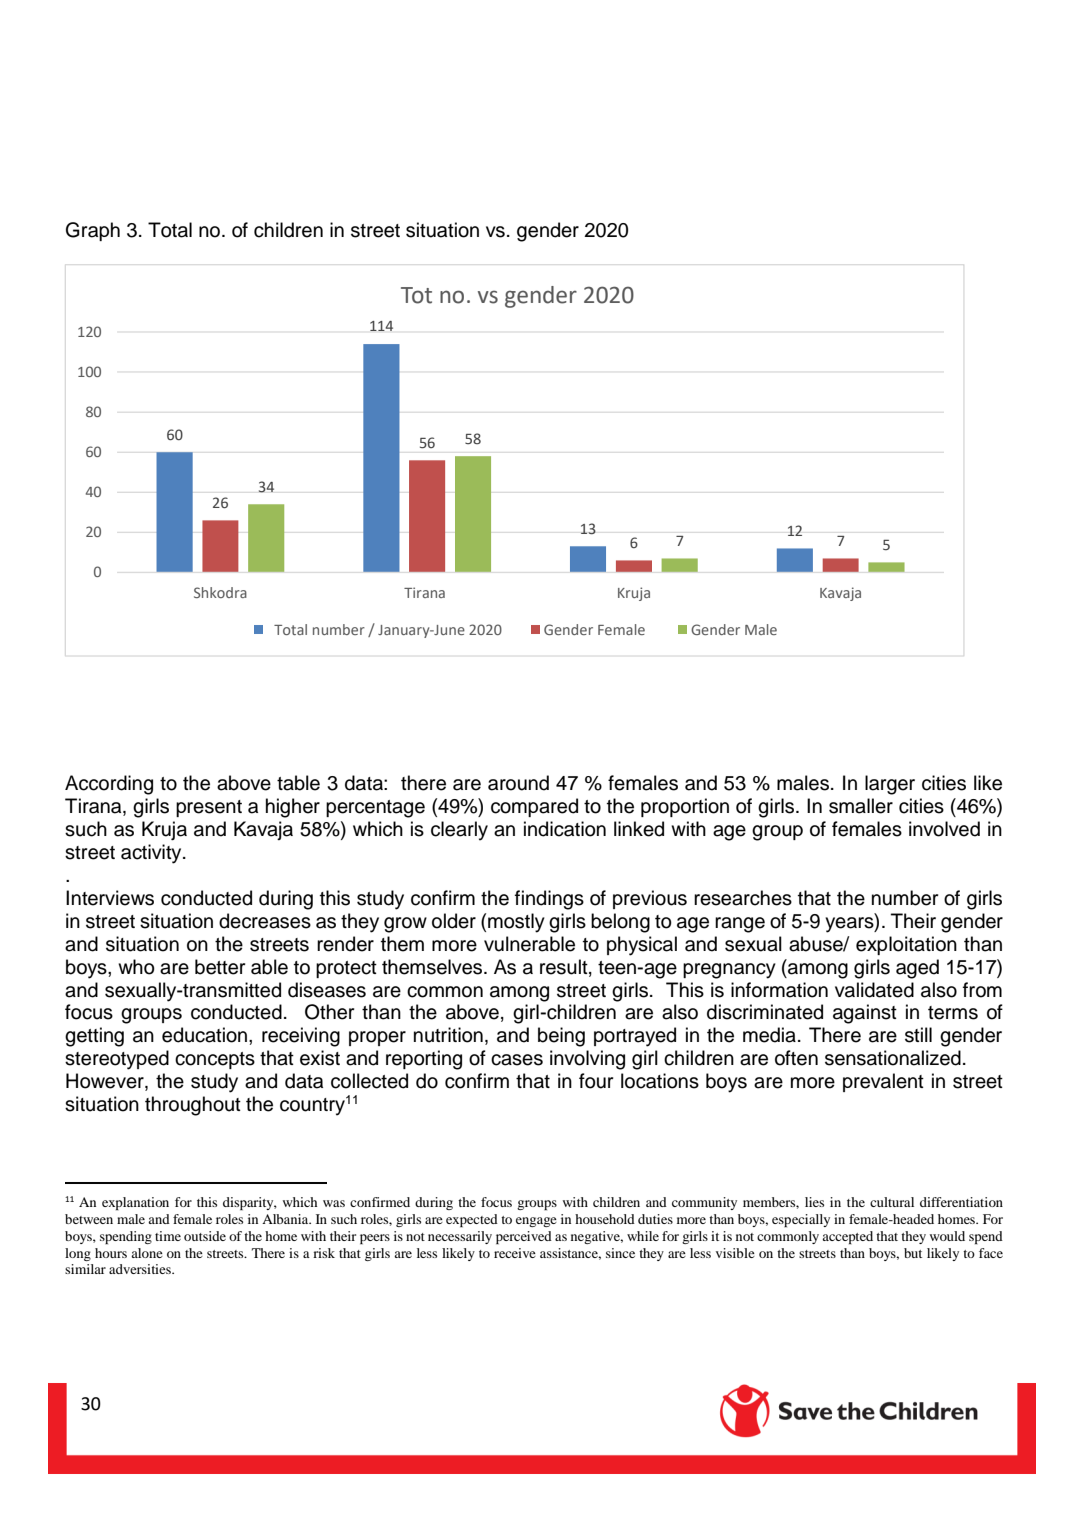 The height and width of the screenshot is (1527, 1080). Describe the element at coordinates (205, 1236) in the screenshot. I see `outside` at that location.
